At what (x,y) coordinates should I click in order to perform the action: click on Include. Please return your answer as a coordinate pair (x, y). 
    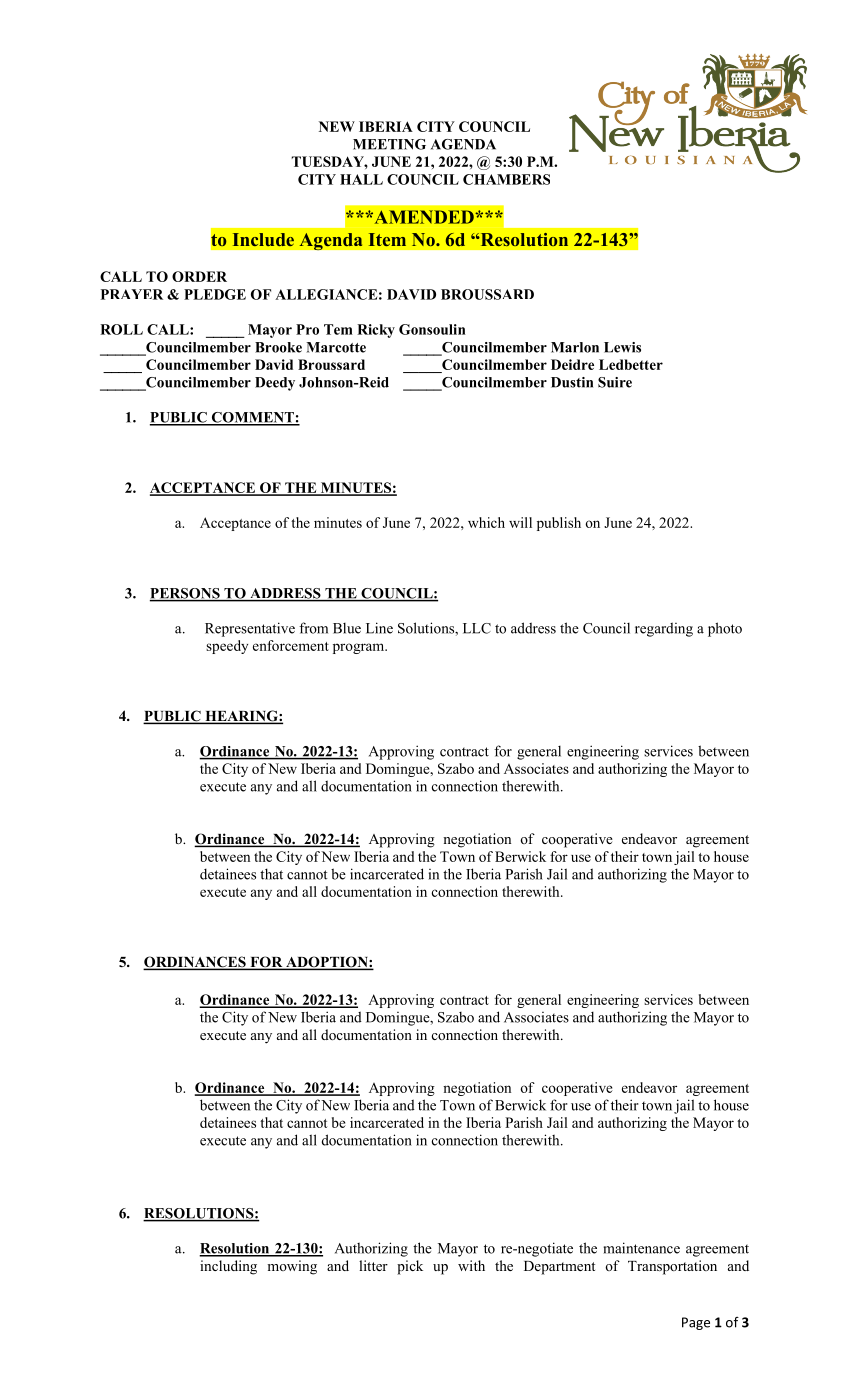
    Looking at the image, I should click on (263, 239).
